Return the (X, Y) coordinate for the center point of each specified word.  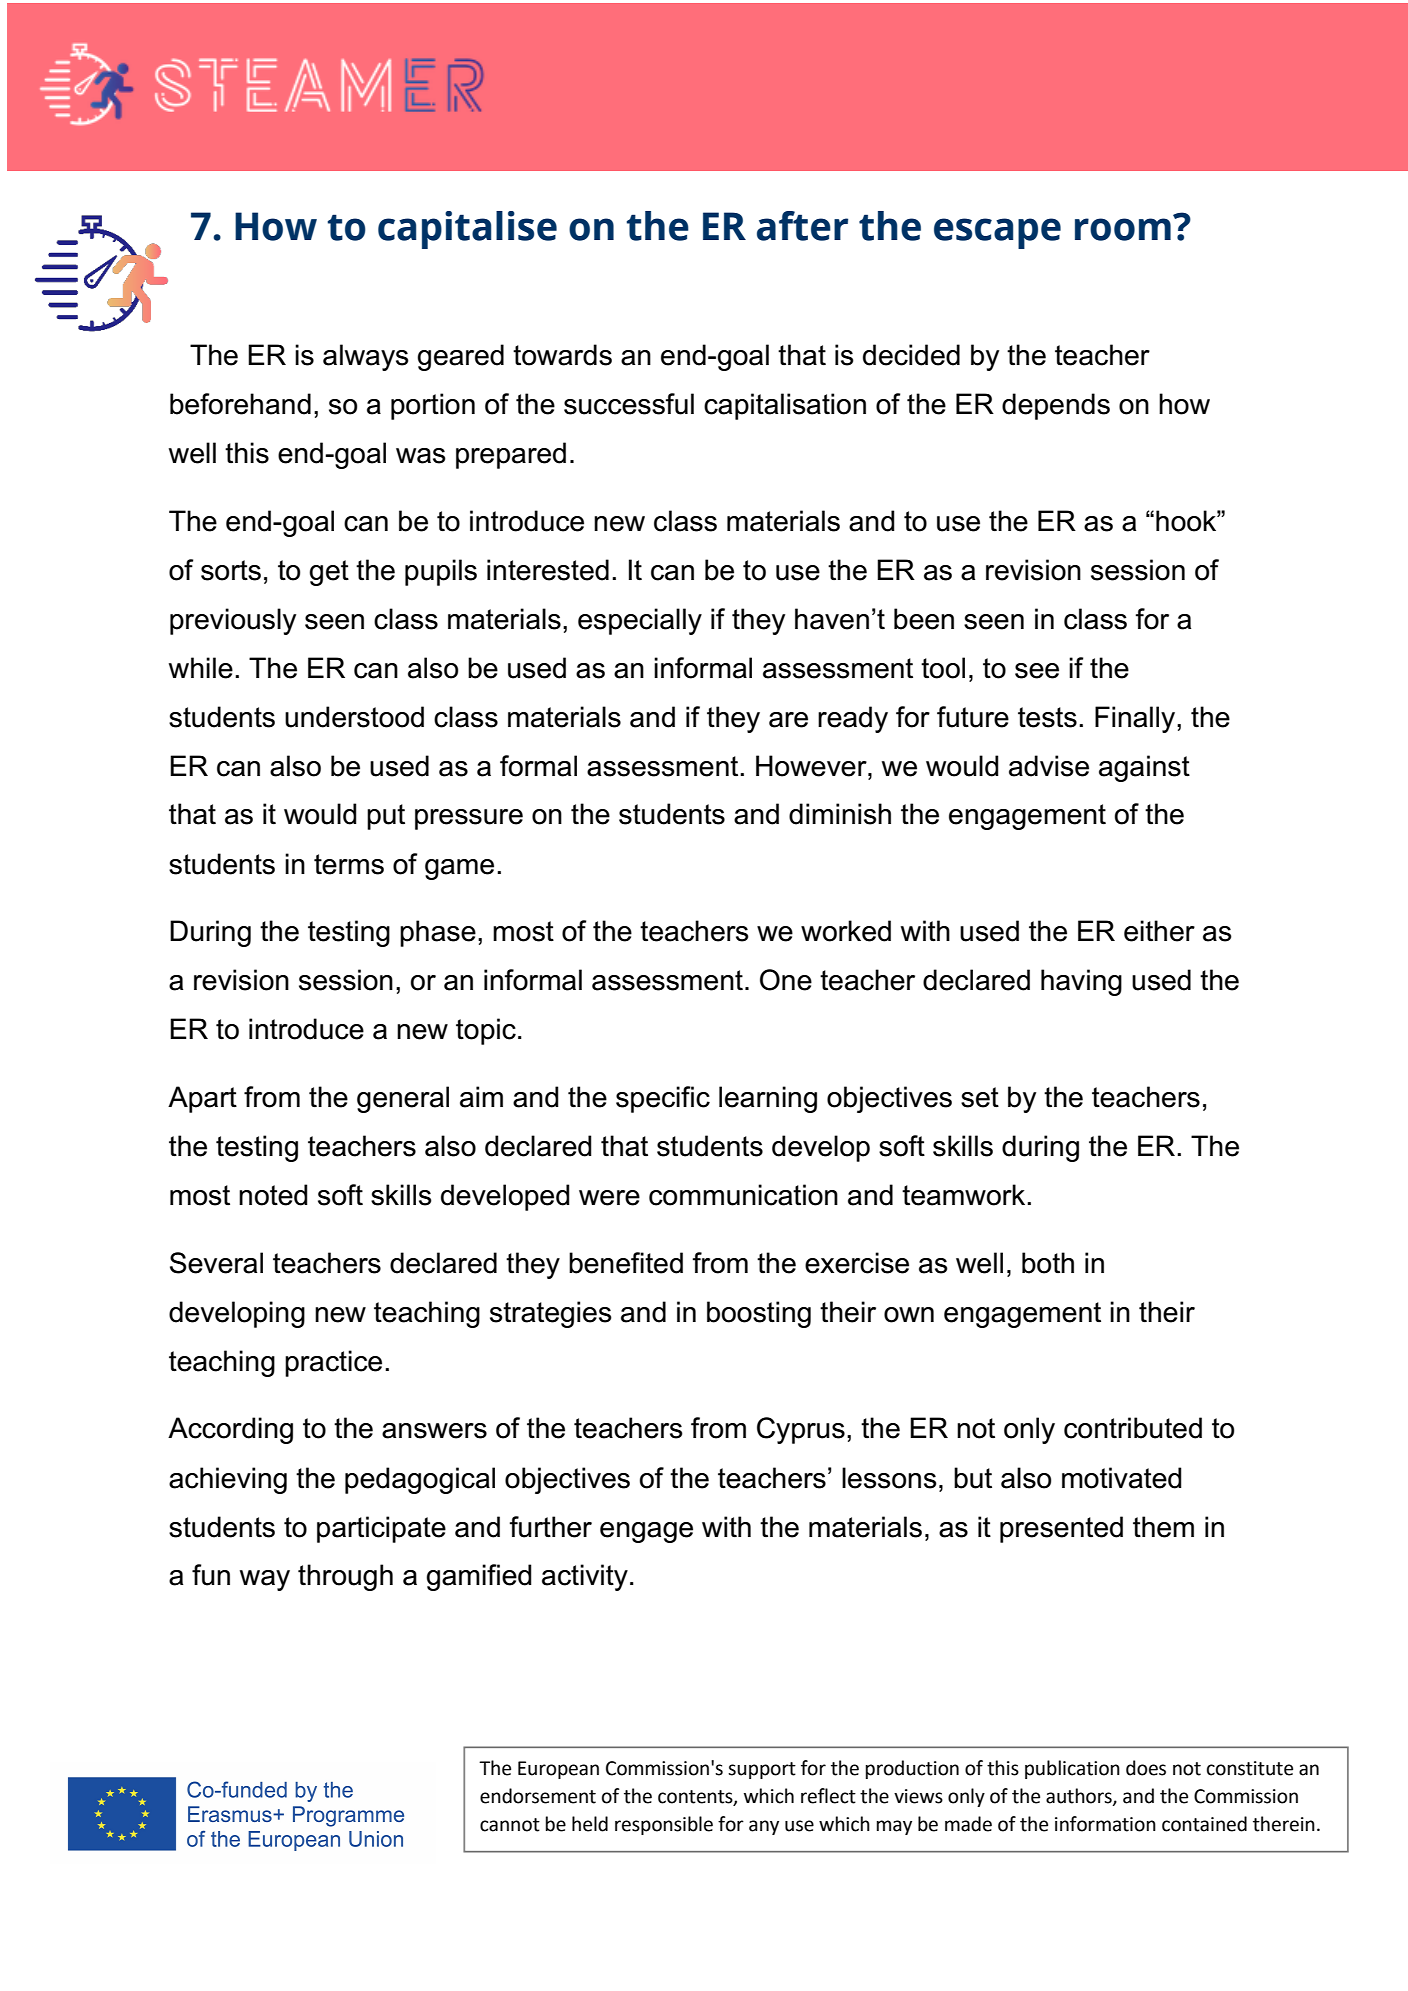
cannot (510, 1825)
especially (640, 621)
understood (354, 717)
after (802, 226)
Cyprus (801, 1430)
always (366, 357)
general (403, 1099)
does (1146, 1768)
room (1123, 229)
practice (333, 1363)
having (1081, 982)
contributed (1133, 1428)
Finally (1136, 719)
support (762, 1770)
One (786, 980)
